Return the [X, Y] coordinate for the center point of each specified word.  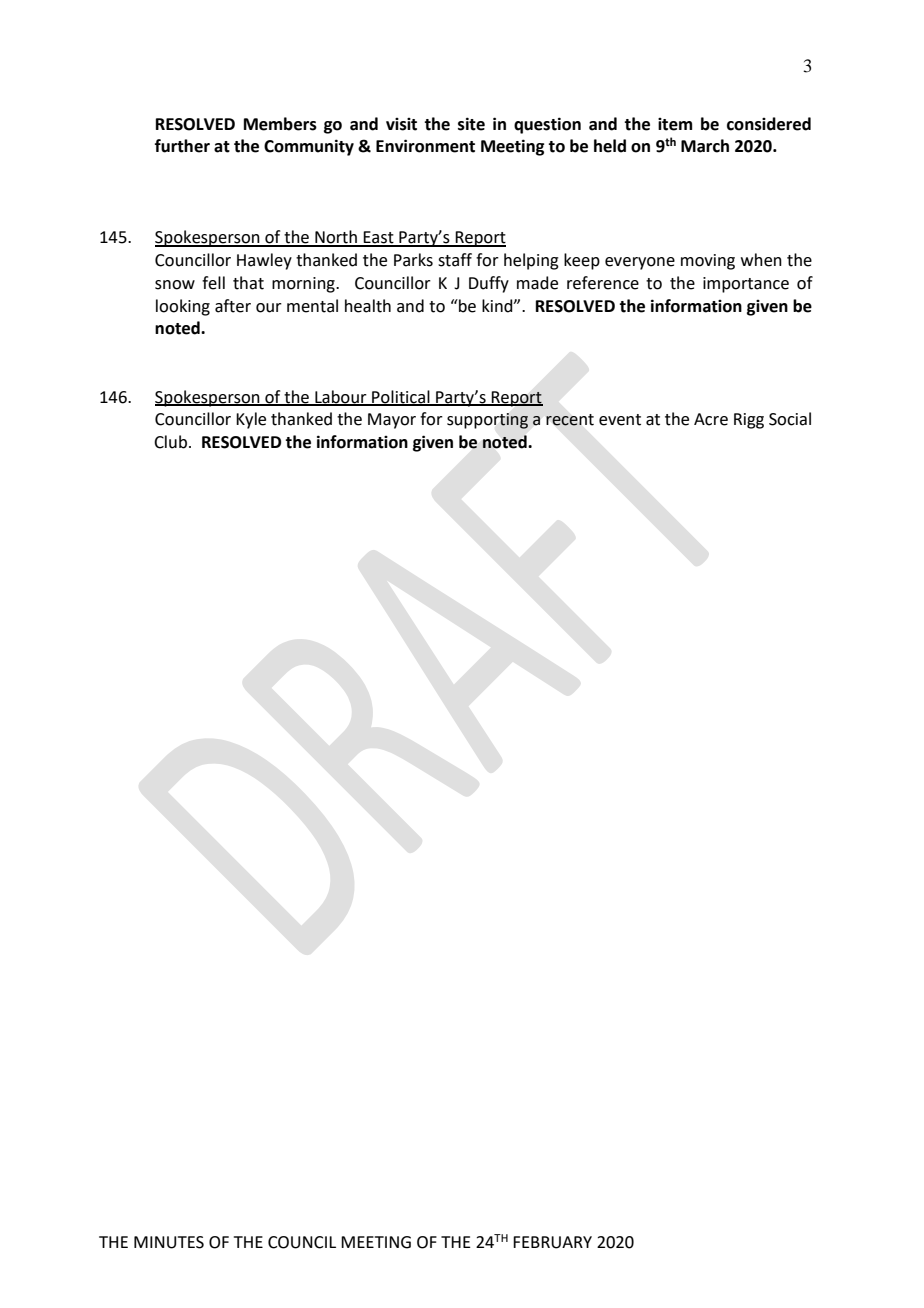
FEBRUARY [552, 1242]
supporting [487, 421]
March [705, 146]
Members [280, 124]
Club [170, 442]
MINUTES [169, 1242]
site [471, 124]
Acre [711, 419]
